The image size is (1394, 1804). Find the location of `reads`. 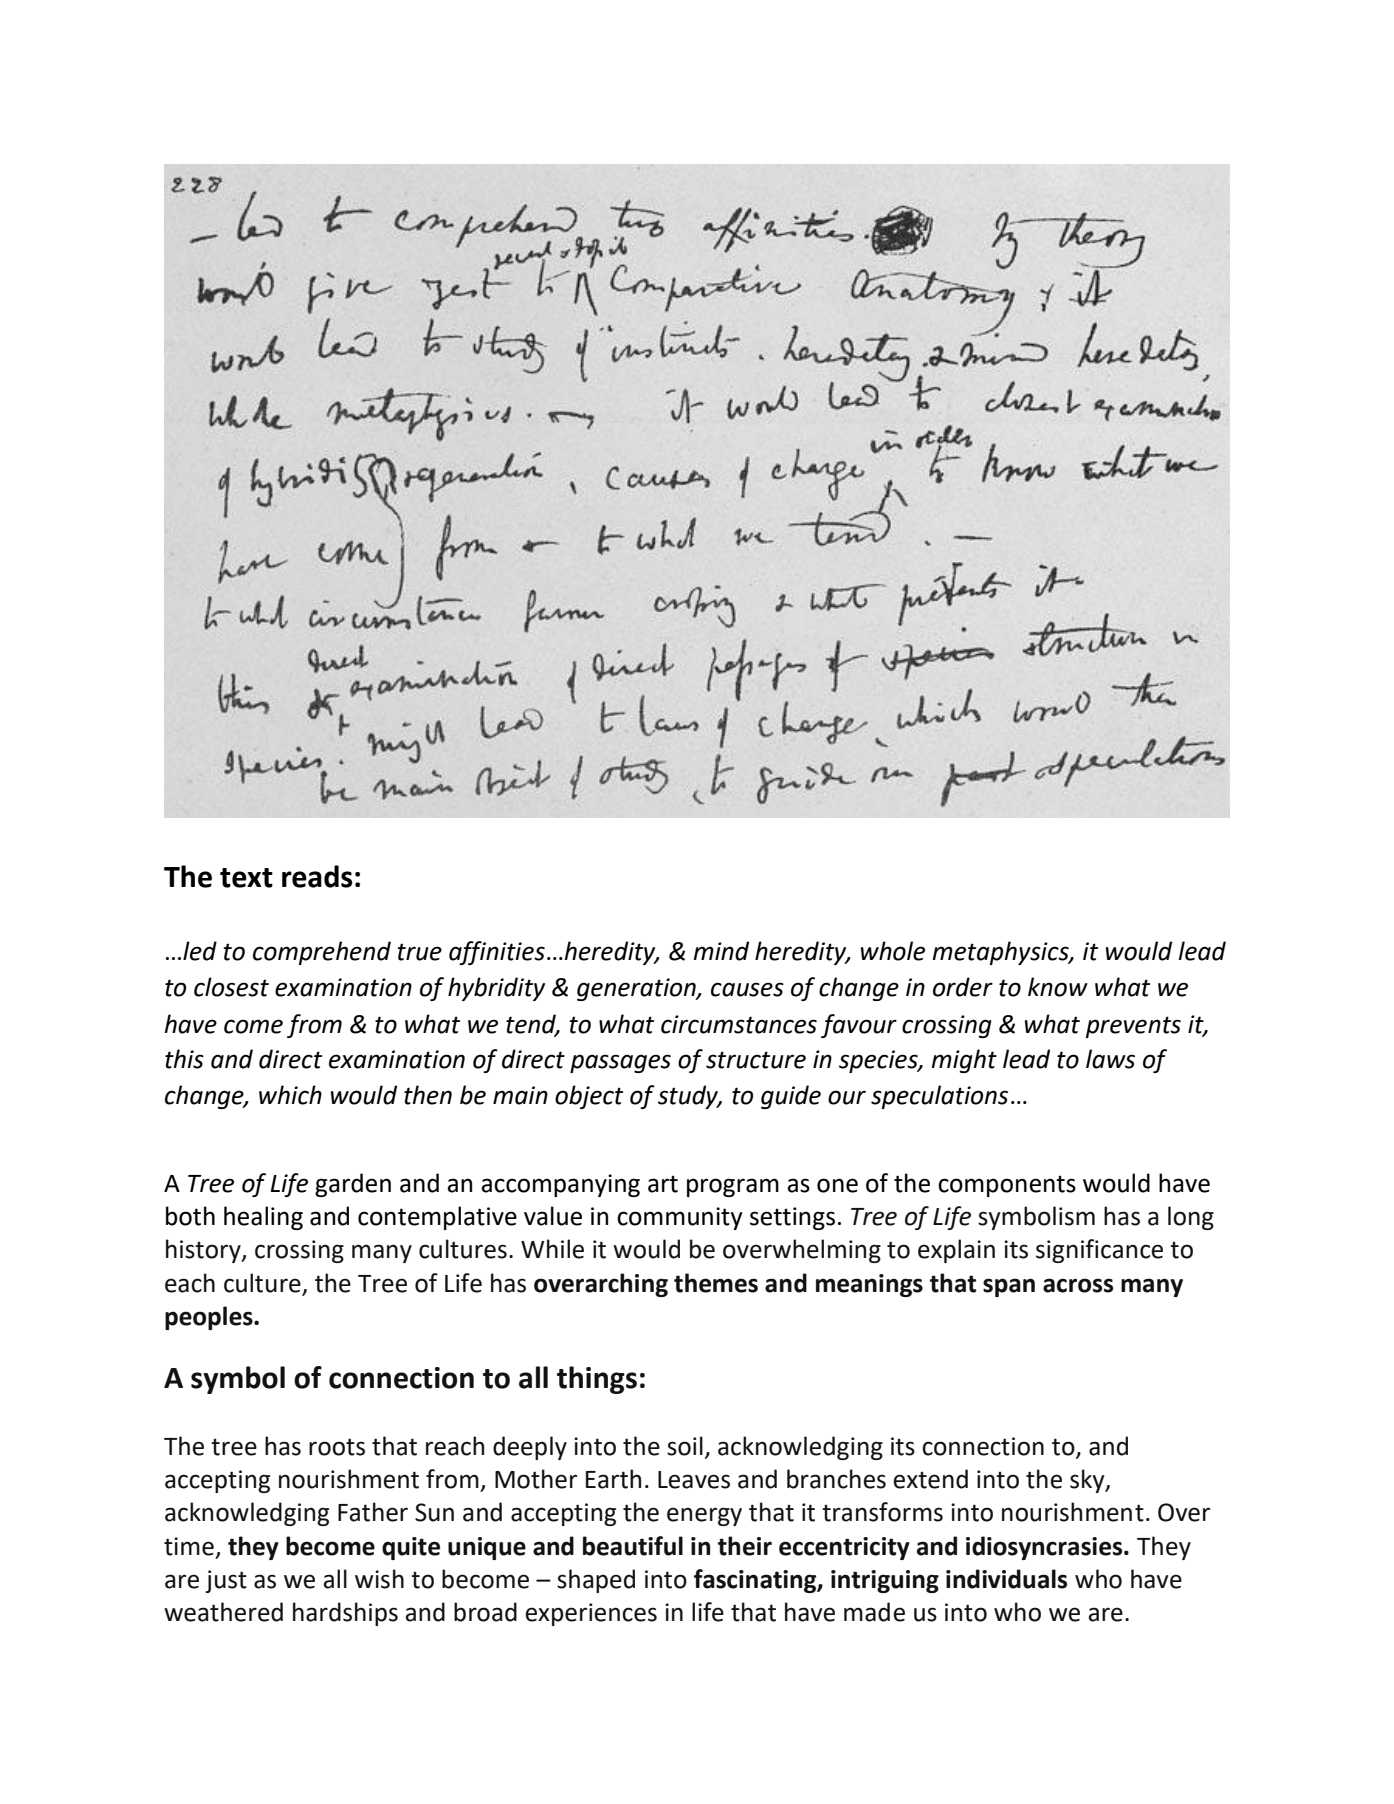

reads is located at coordinates (317, 876).
